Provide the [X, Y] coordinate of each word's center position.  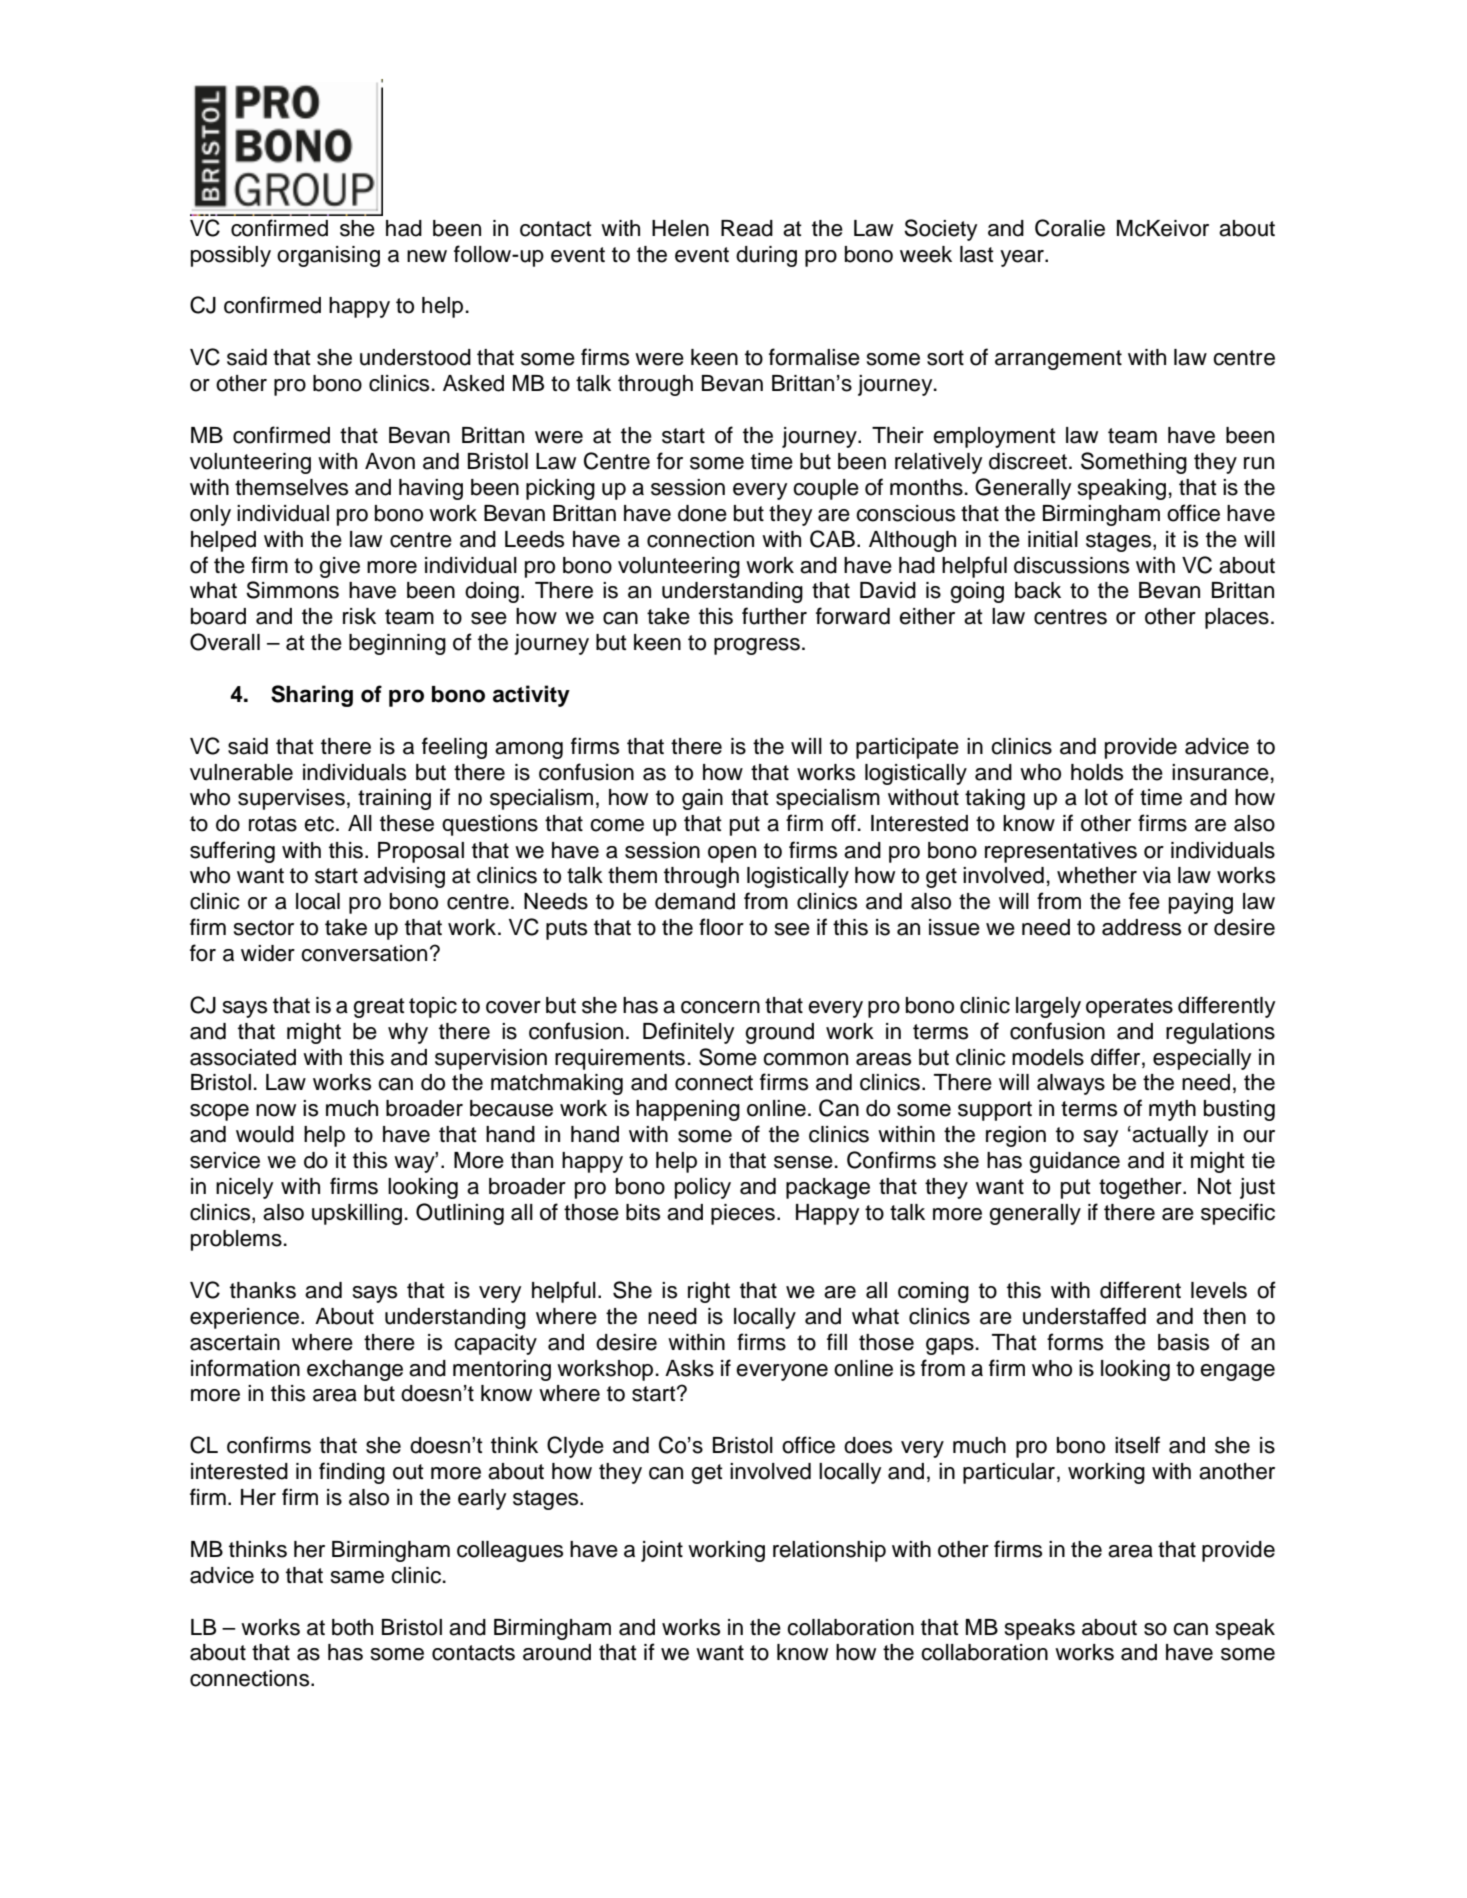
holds [1097, 772]
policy [703, 1188]
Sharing [312, 696]
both [352, 1627]
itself [1137, 1445]
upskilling [357, 1214]
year [1023, 258]
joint [662, 1551]
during [766, 256]
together [1141, 1188]
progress [757, 646]
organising [328, 256]
